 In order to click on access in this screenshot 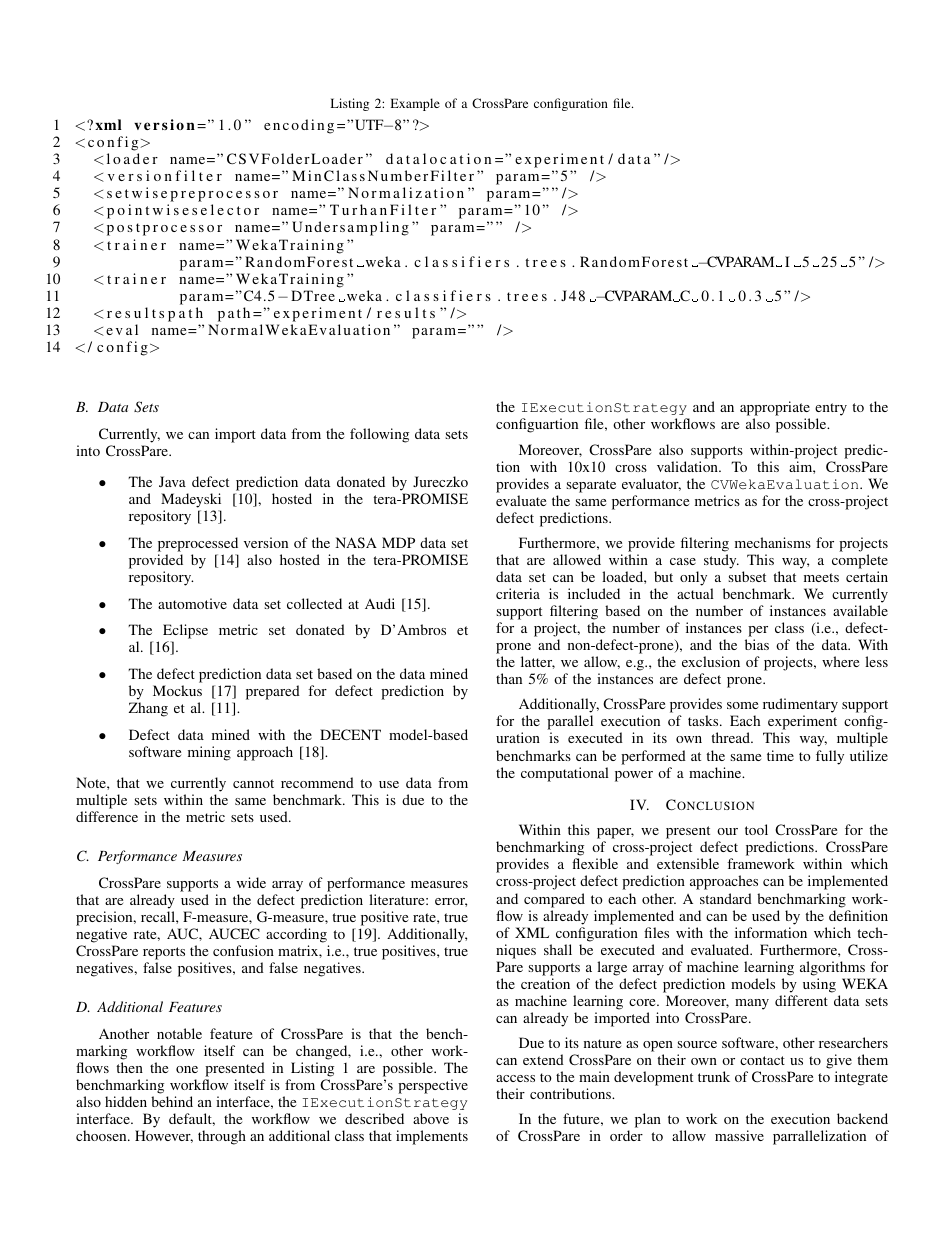, I will do `click(515, 1078)`.
